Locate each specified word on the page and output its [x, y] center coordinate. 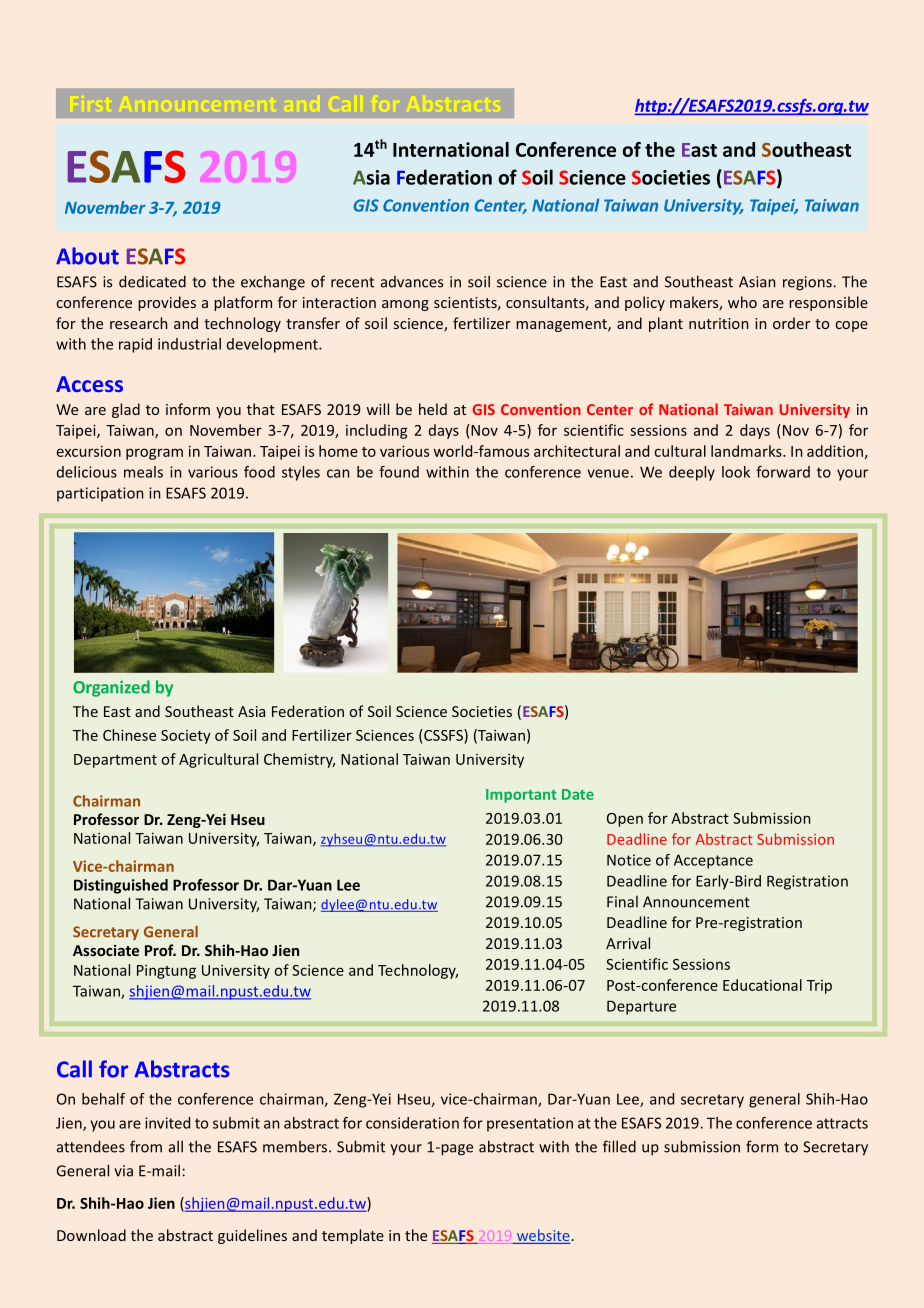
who [742, 302]
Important [521, 796]
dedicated [152, 281]
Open [625, 820]
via [123, 1171]
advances [412, 282]
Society [186, 737]
